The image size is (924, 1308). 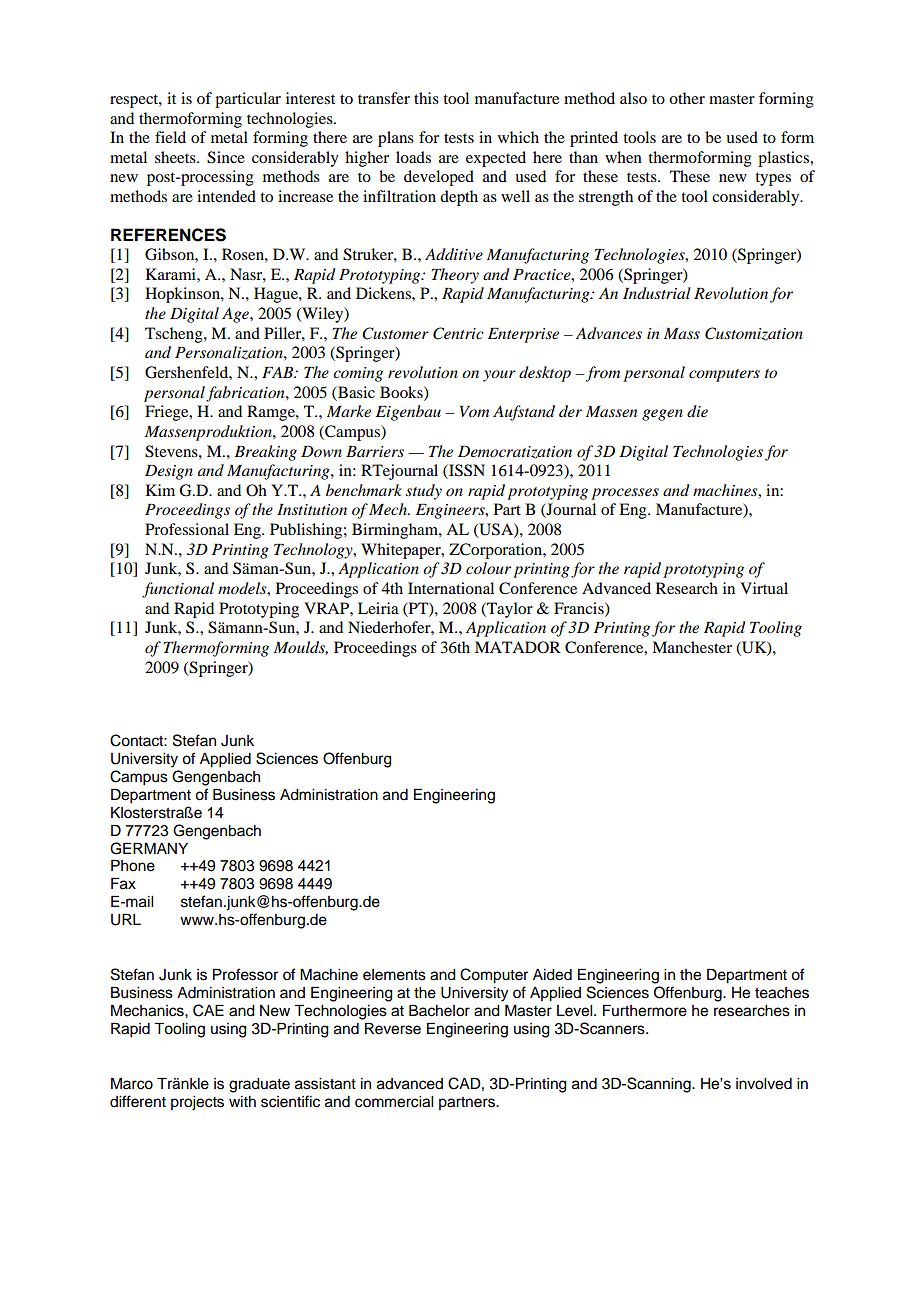 I want to click on International, so click(x=451, y=588).
